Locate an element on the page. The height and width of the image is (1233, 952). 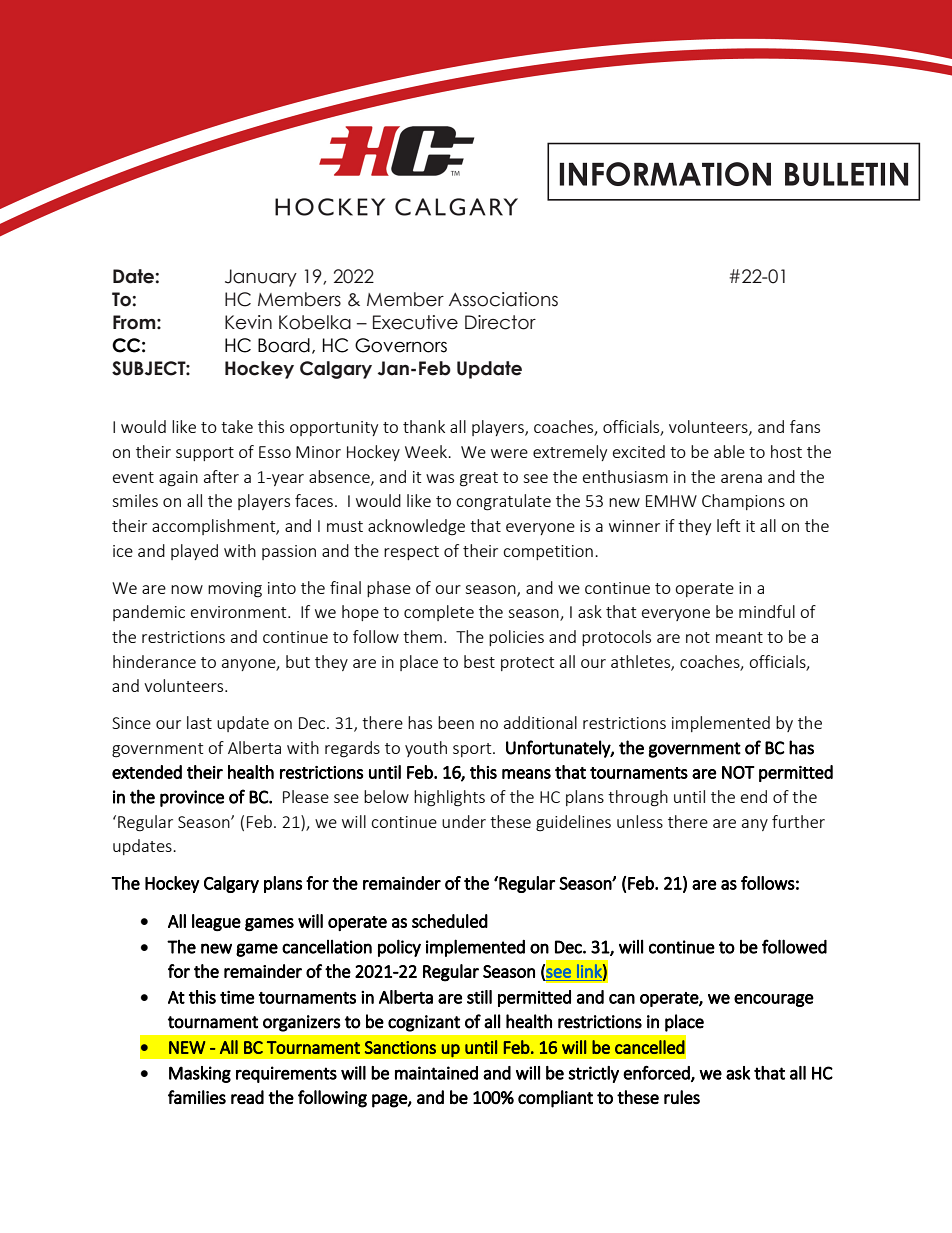
scheduled is located at coordinates (450, 921).
